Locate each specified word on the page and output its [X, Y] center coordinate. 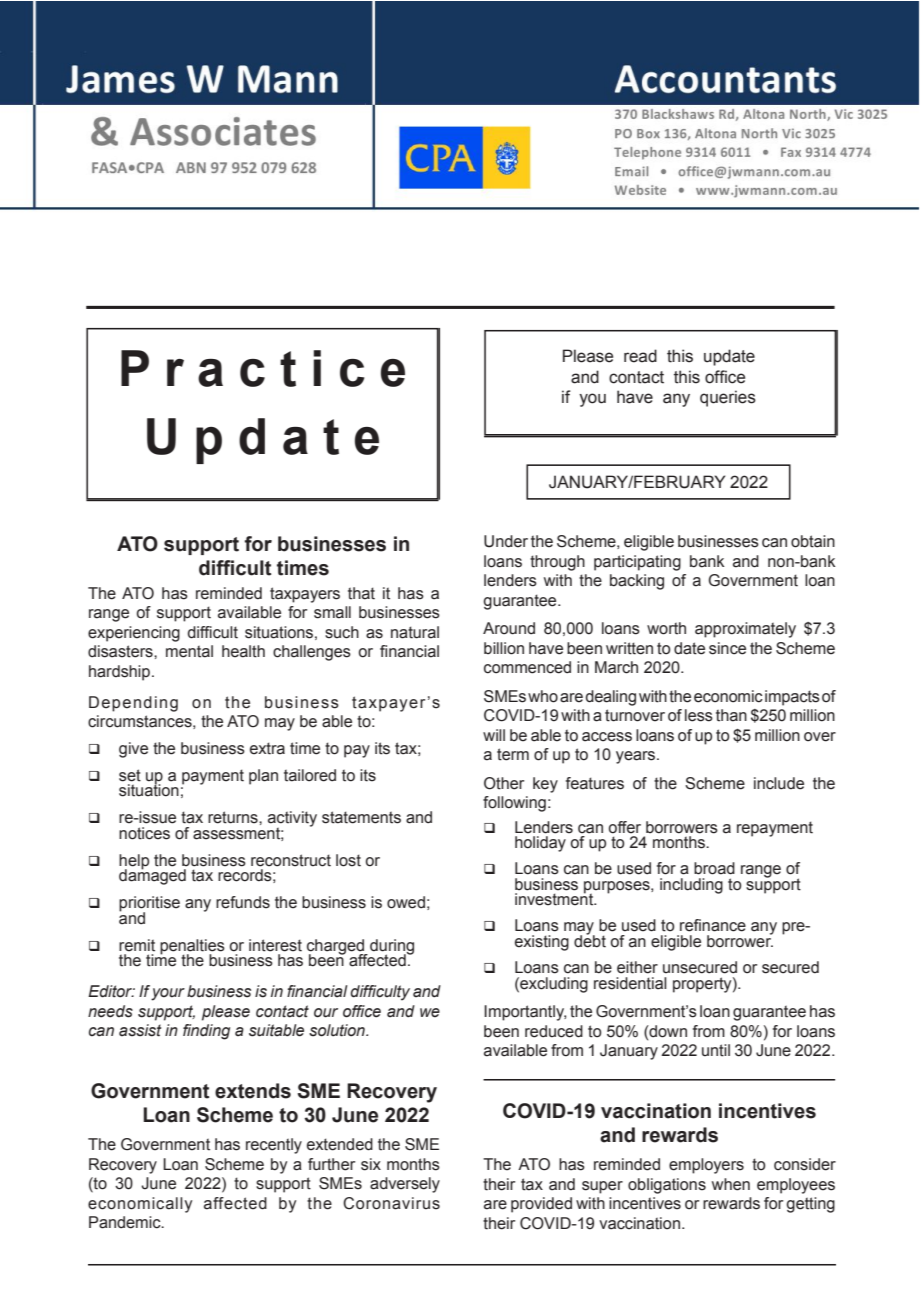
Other [504, 783]
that [361, 593]
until [716, 1050]
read [640, 356]
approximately [745, 630]
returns [234, 817]
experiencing [134, 634]
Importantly [525, 1013]
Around [509, 628]
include [779, 783]
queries [728, 398]
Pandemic [126, 1222]
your [168, 994]
